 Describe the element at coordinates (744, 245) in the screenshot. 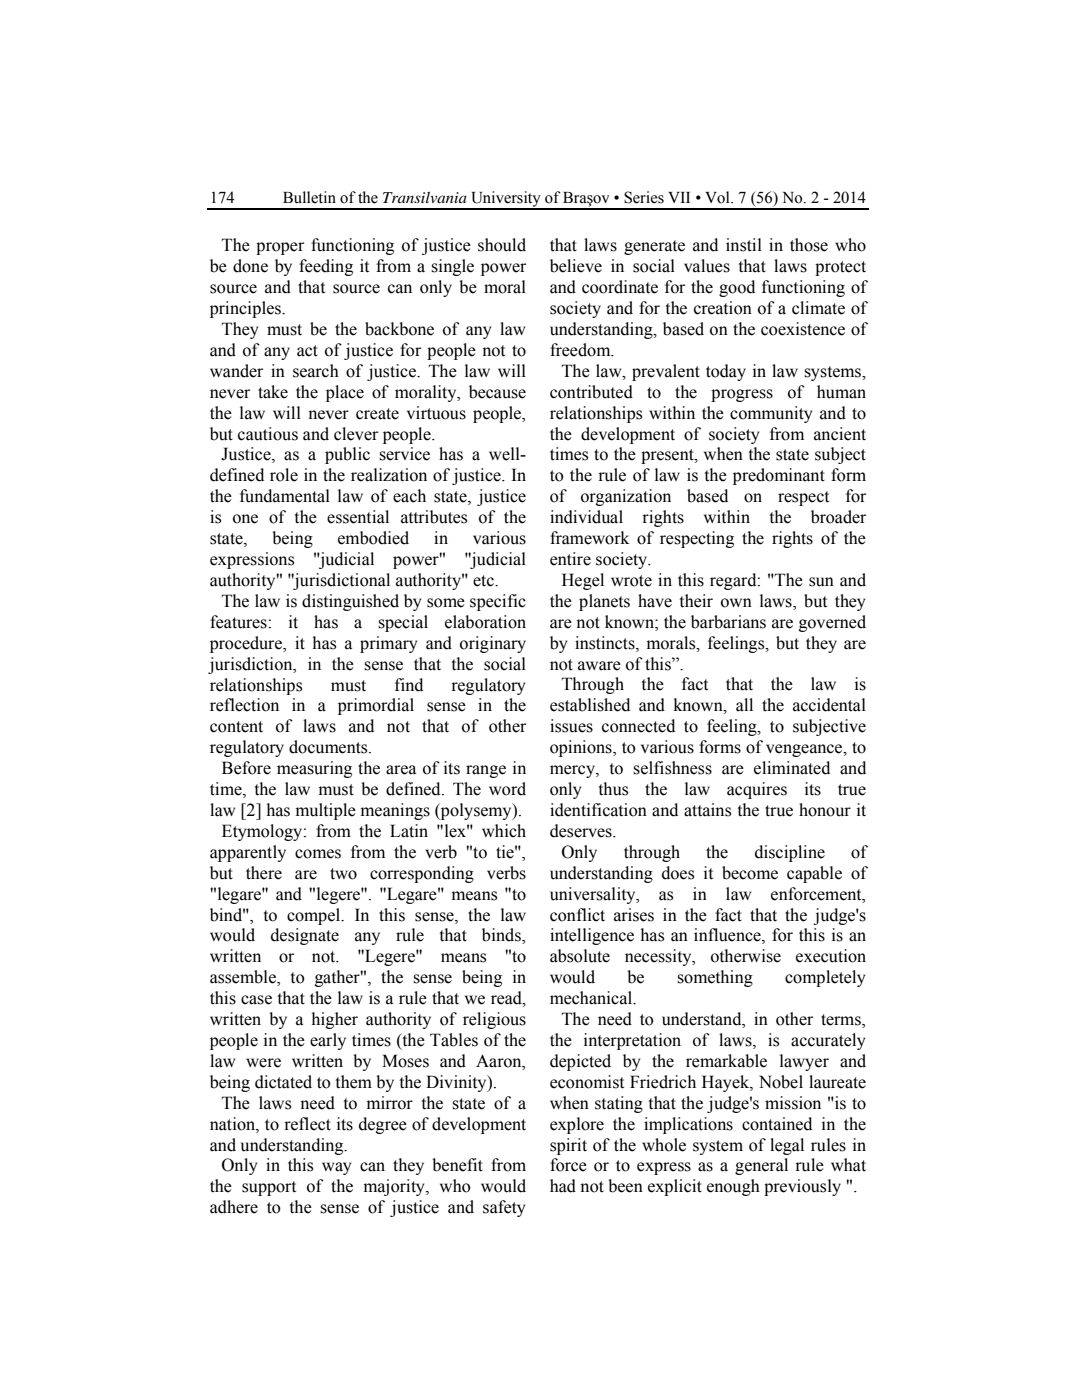

I see `instil` at that location.
